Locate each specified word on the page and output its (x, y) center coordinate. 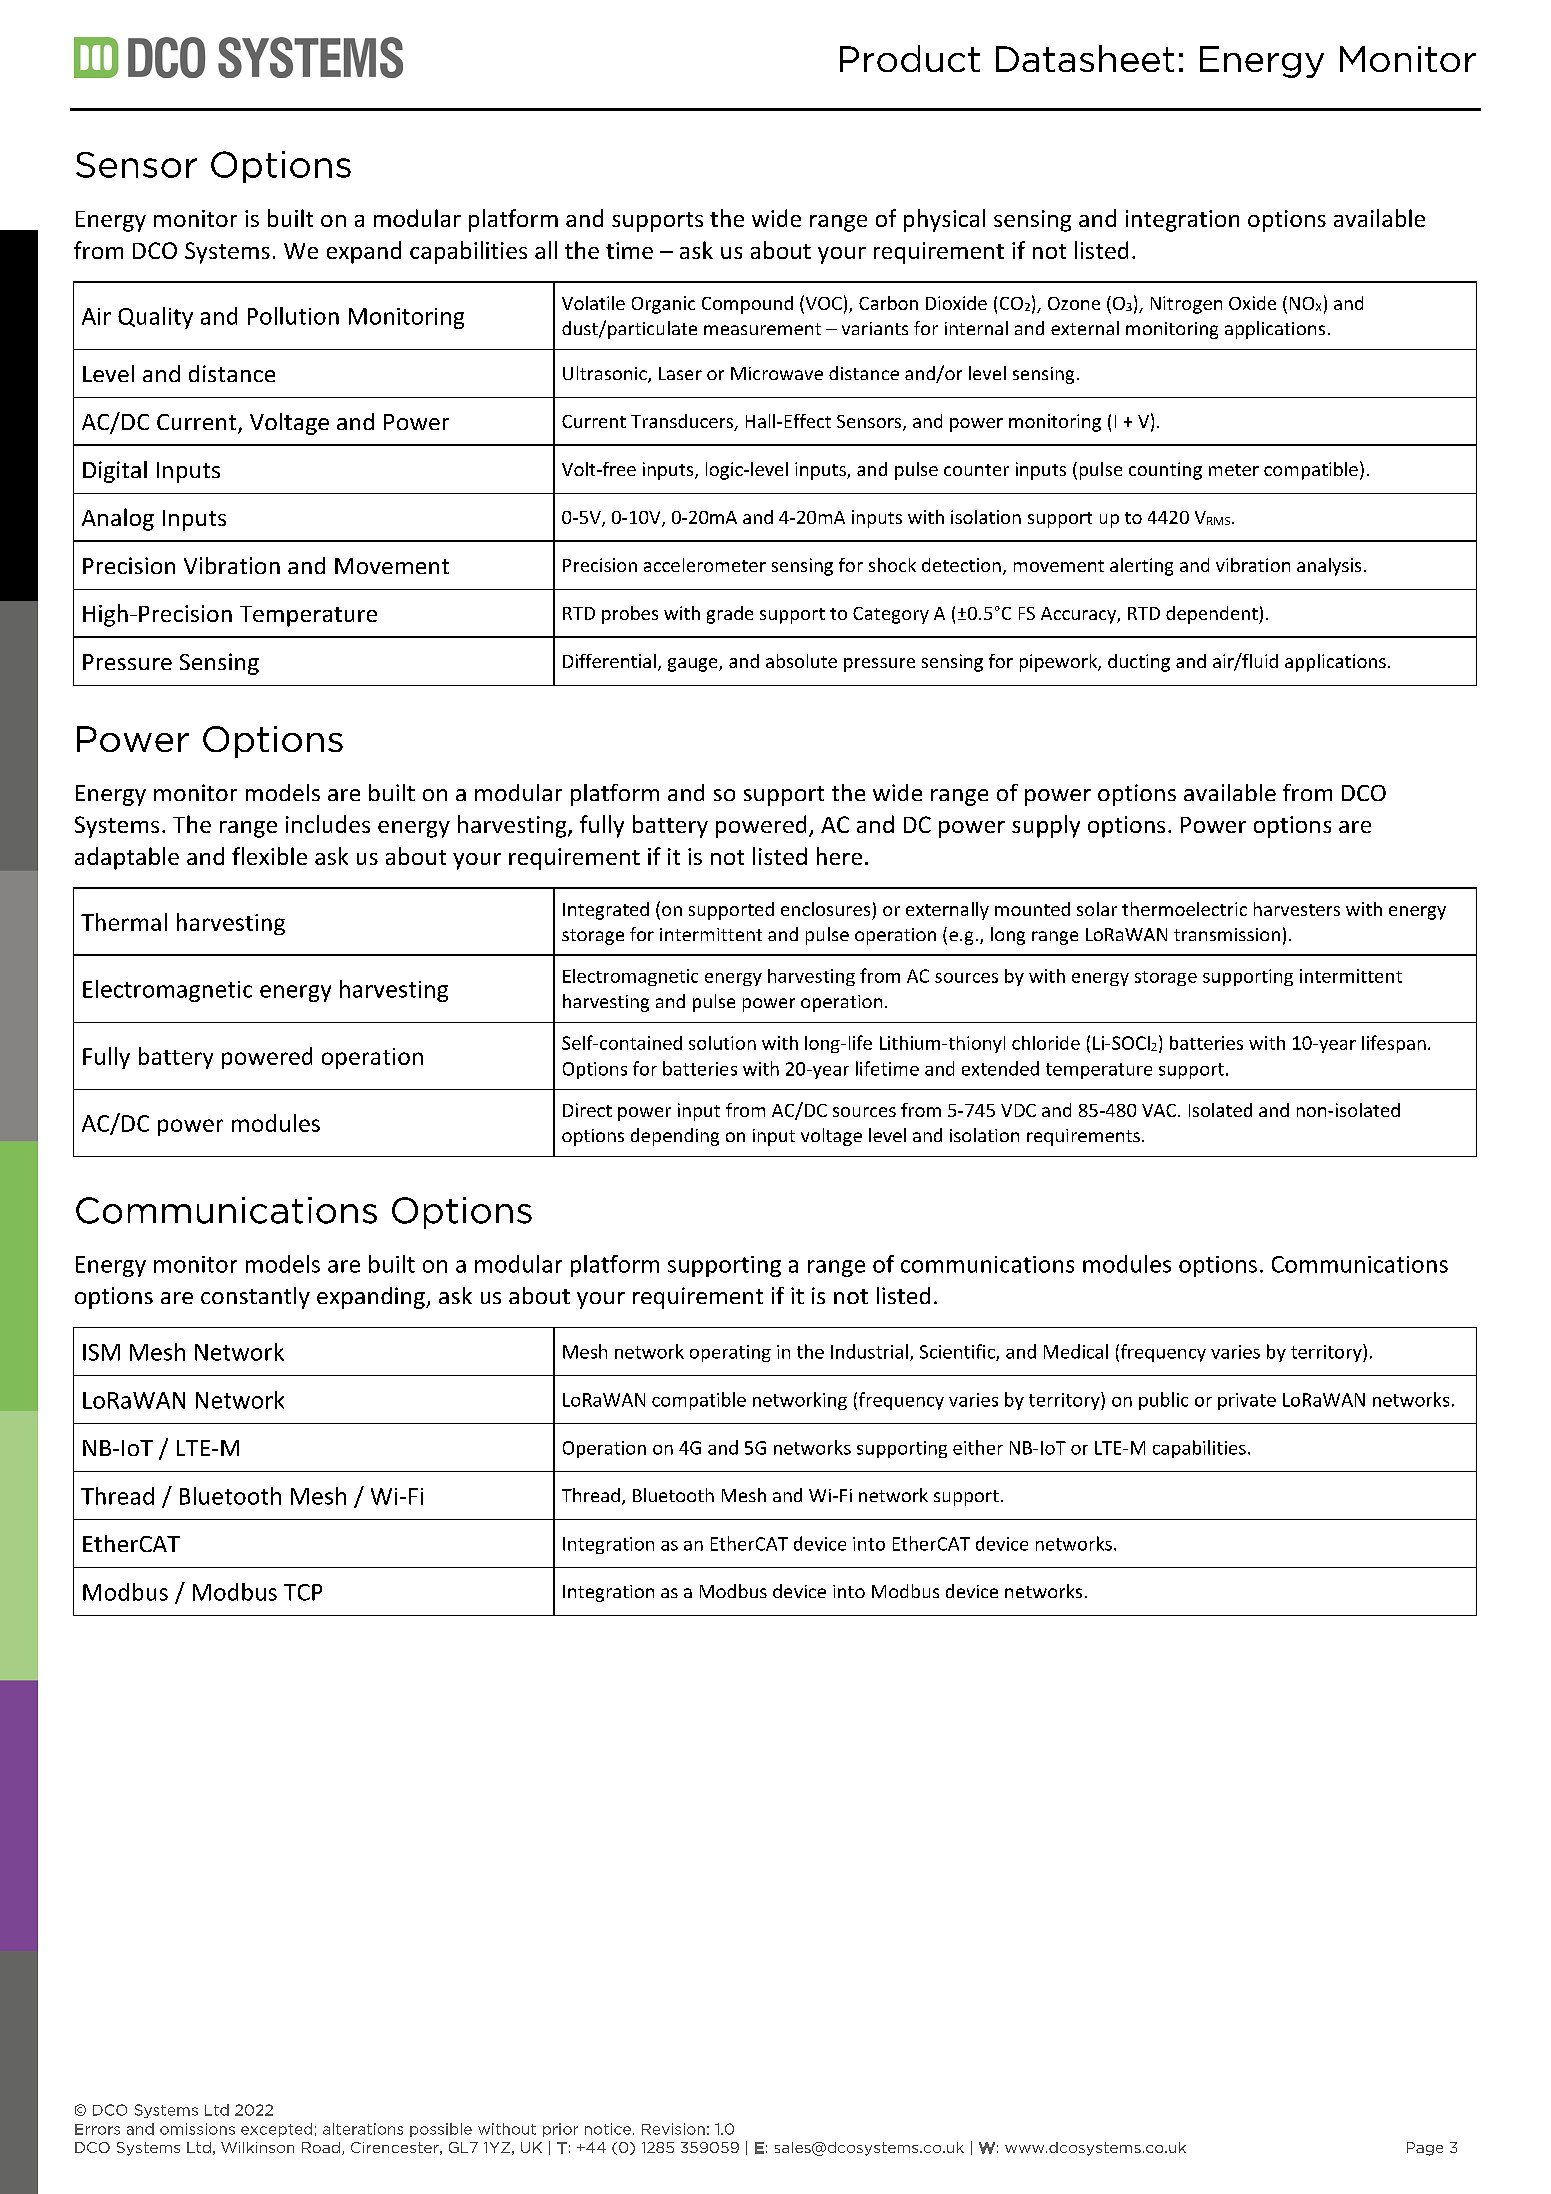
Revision (673, 2129)
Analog (118, 519)
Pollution (293, 316)
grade (730, 615)
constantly (255, 1298)
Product (910, 58)
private (1247, 1401)
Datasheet (1085, 58)
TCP (303, 1592)
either (978, 1447)
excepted (276, 2130)
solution (722, 1043)
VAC (1160, 1110)
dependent (1213, 615)
